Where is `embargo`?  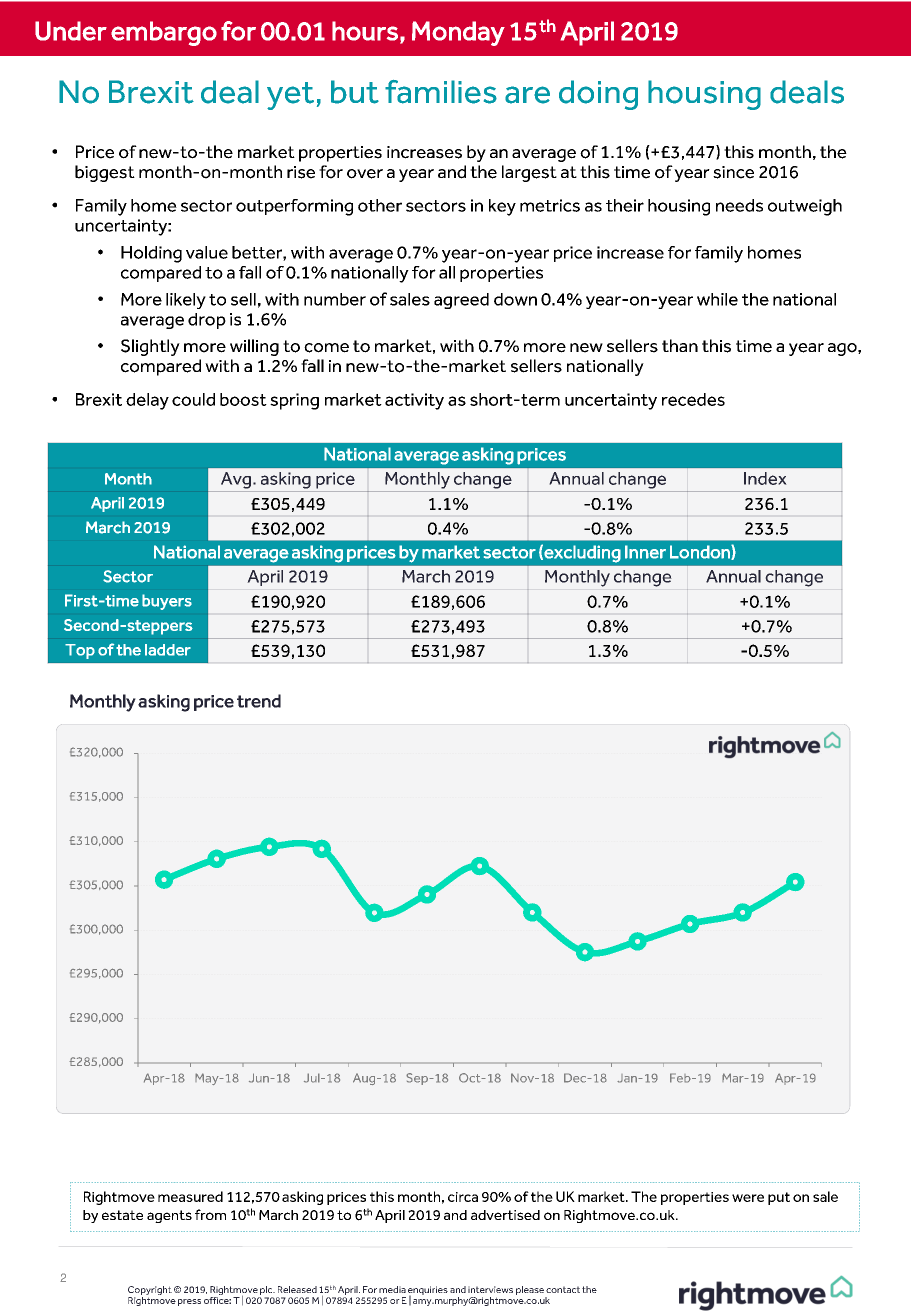
embargo is located at coordinates (164, 33).
